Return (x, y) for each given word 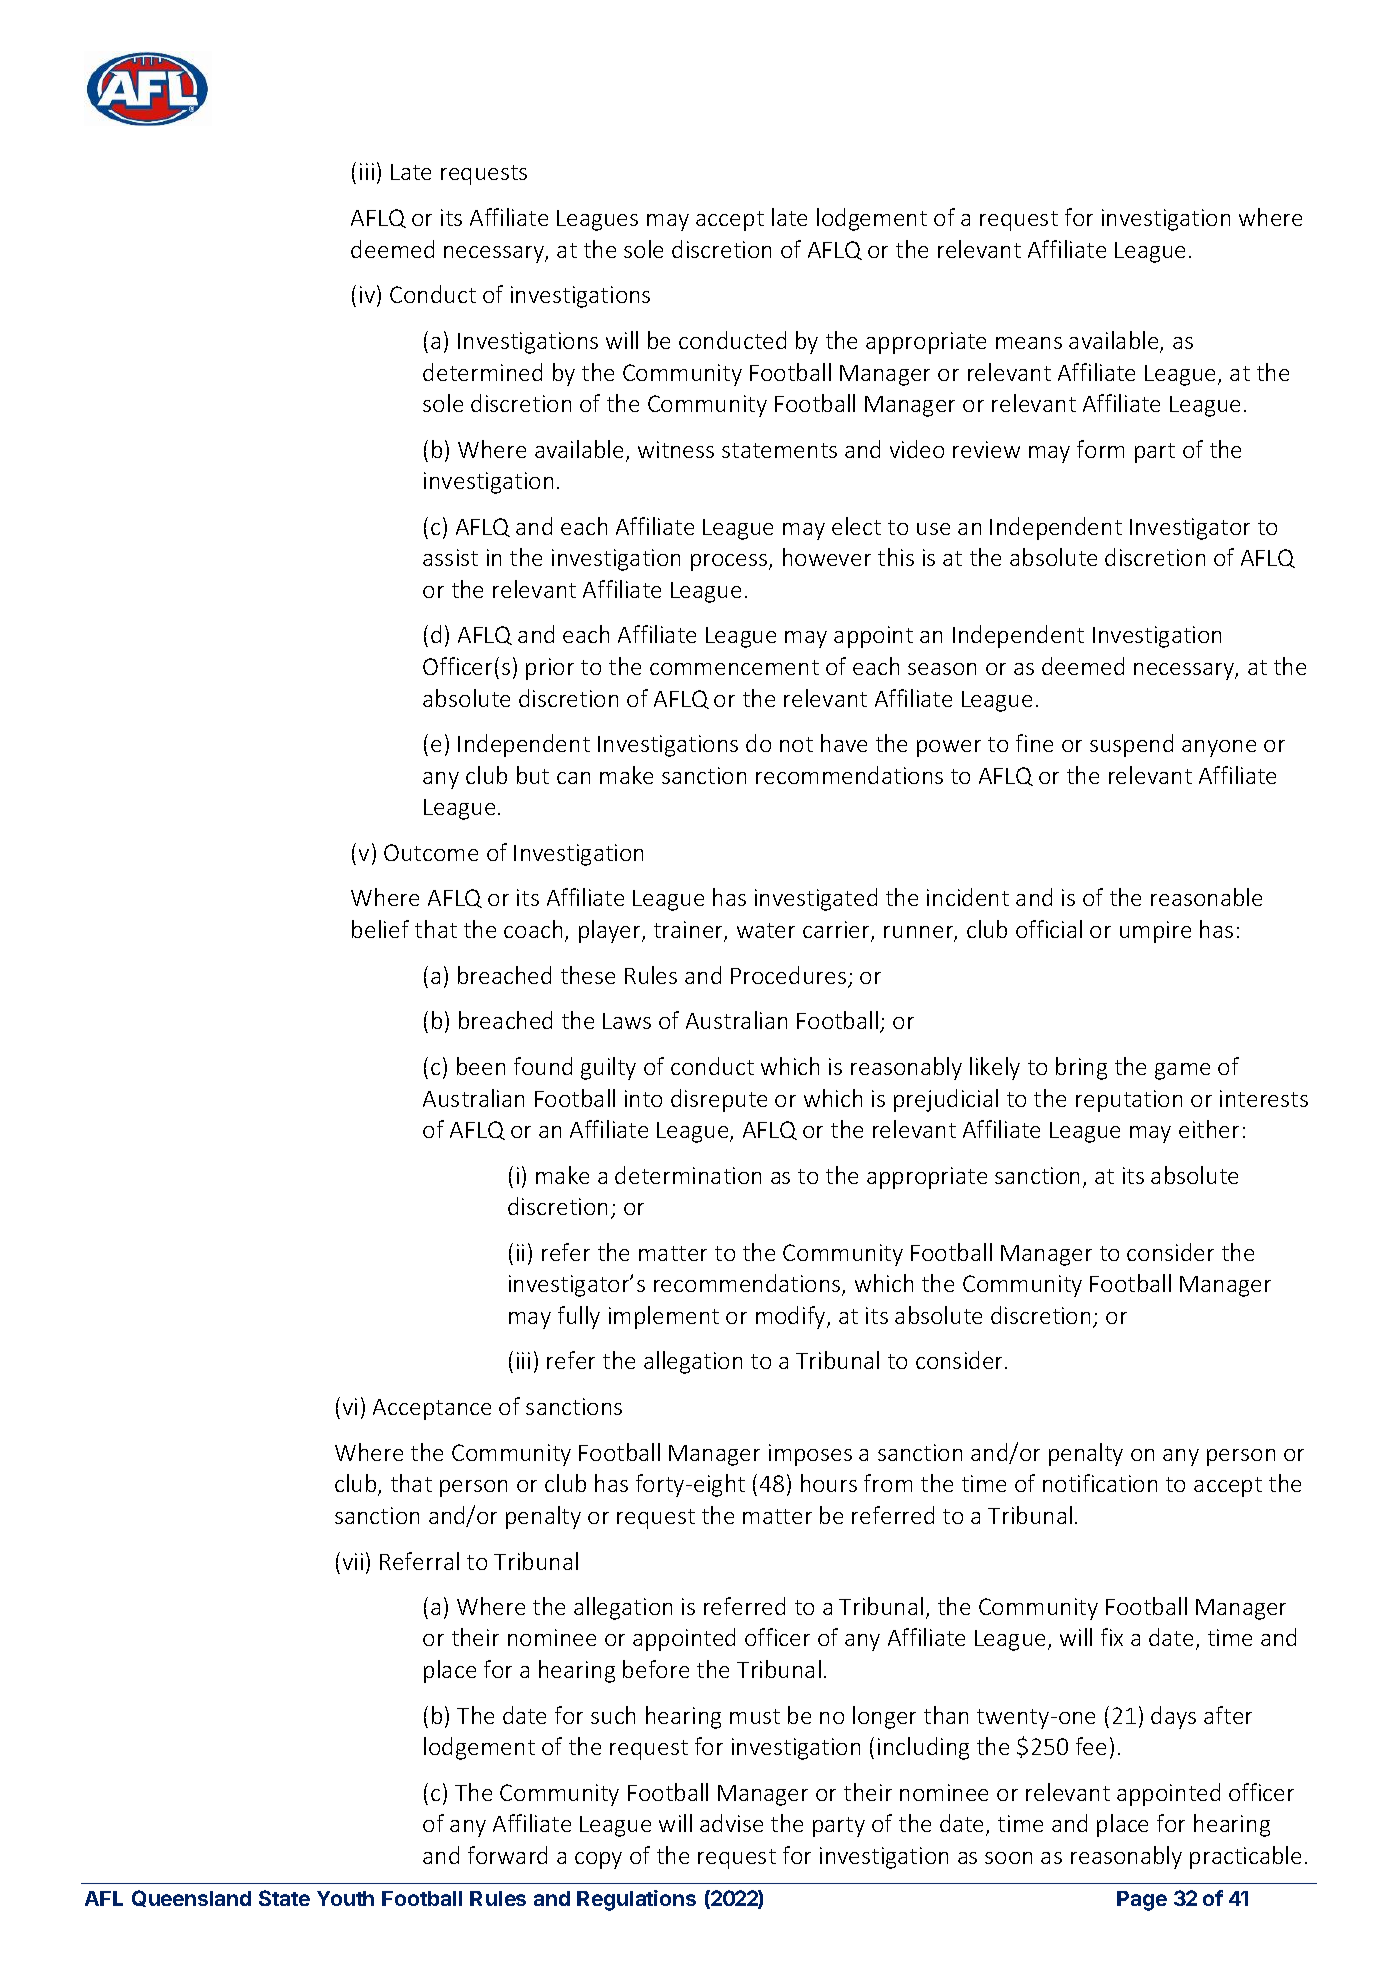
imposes (810, 1455)
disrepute (719, 1100)
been (481, 1066)
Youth (345, 1898)
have (844, 743)
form (1100, 449)
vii (353, 1561)
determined (482, 372)
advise (731, 1823)
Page (1142, 1901)
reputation (1129, 1101)
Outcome (431, 852)
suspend (1131, 745)
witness (676, 449)
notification (1100, 1483)
